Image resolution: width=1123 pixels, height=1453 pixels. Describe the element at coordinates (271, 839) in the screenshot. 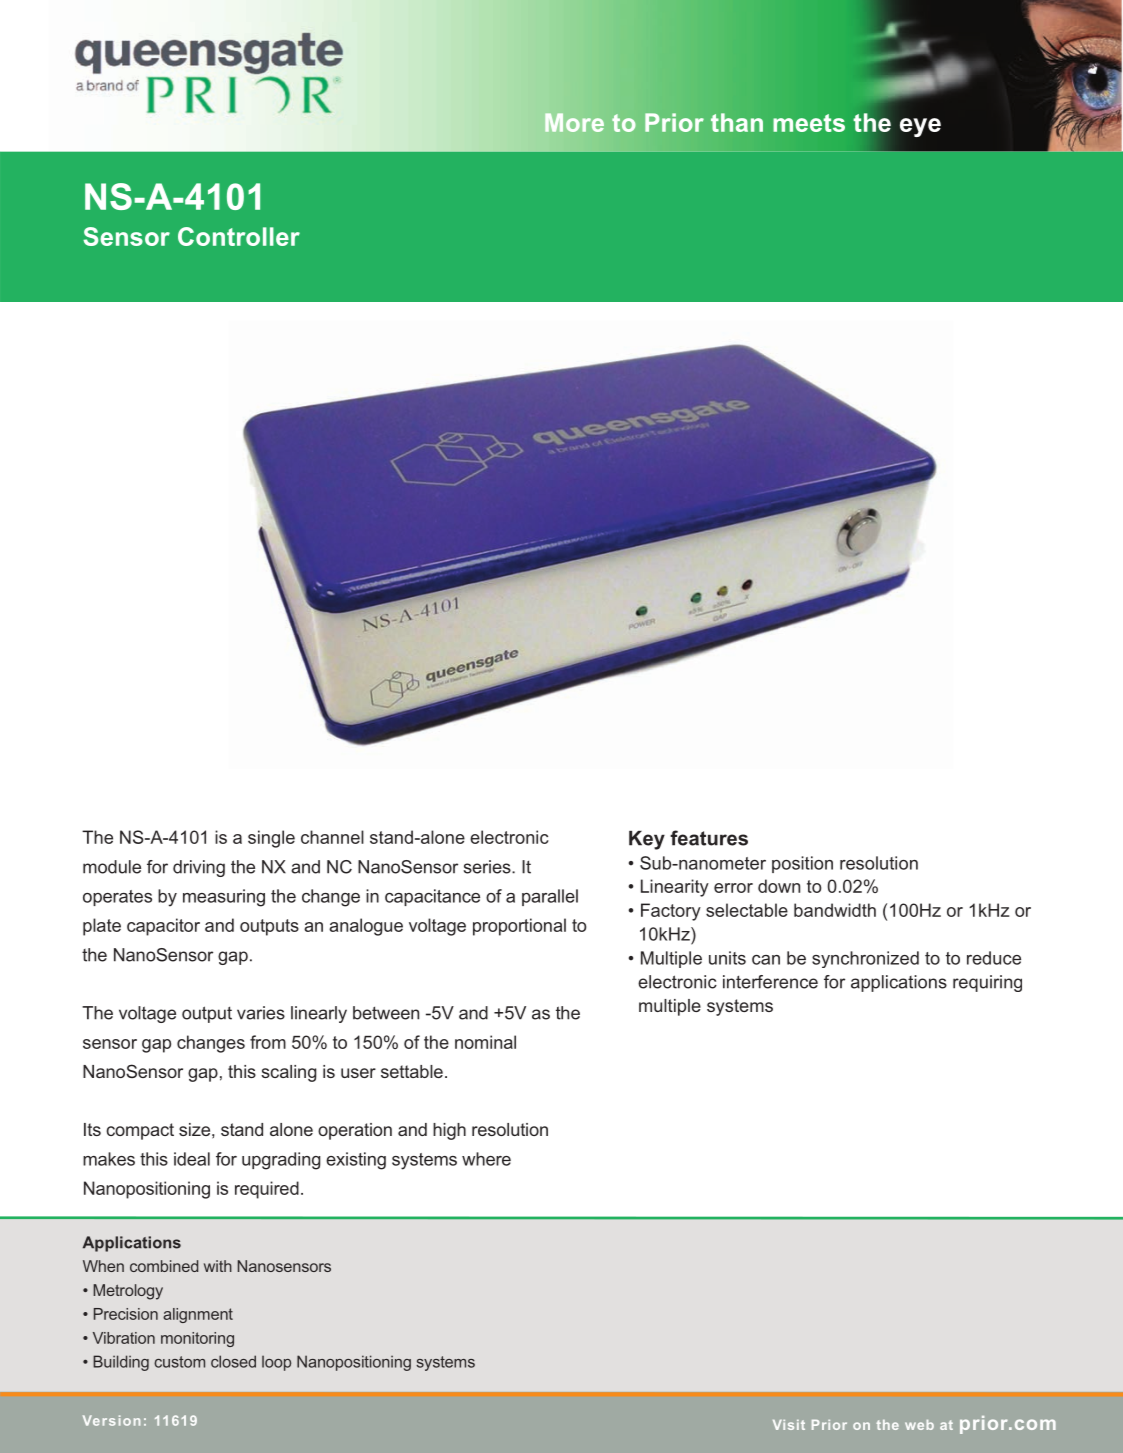

I see `single` at that location.
